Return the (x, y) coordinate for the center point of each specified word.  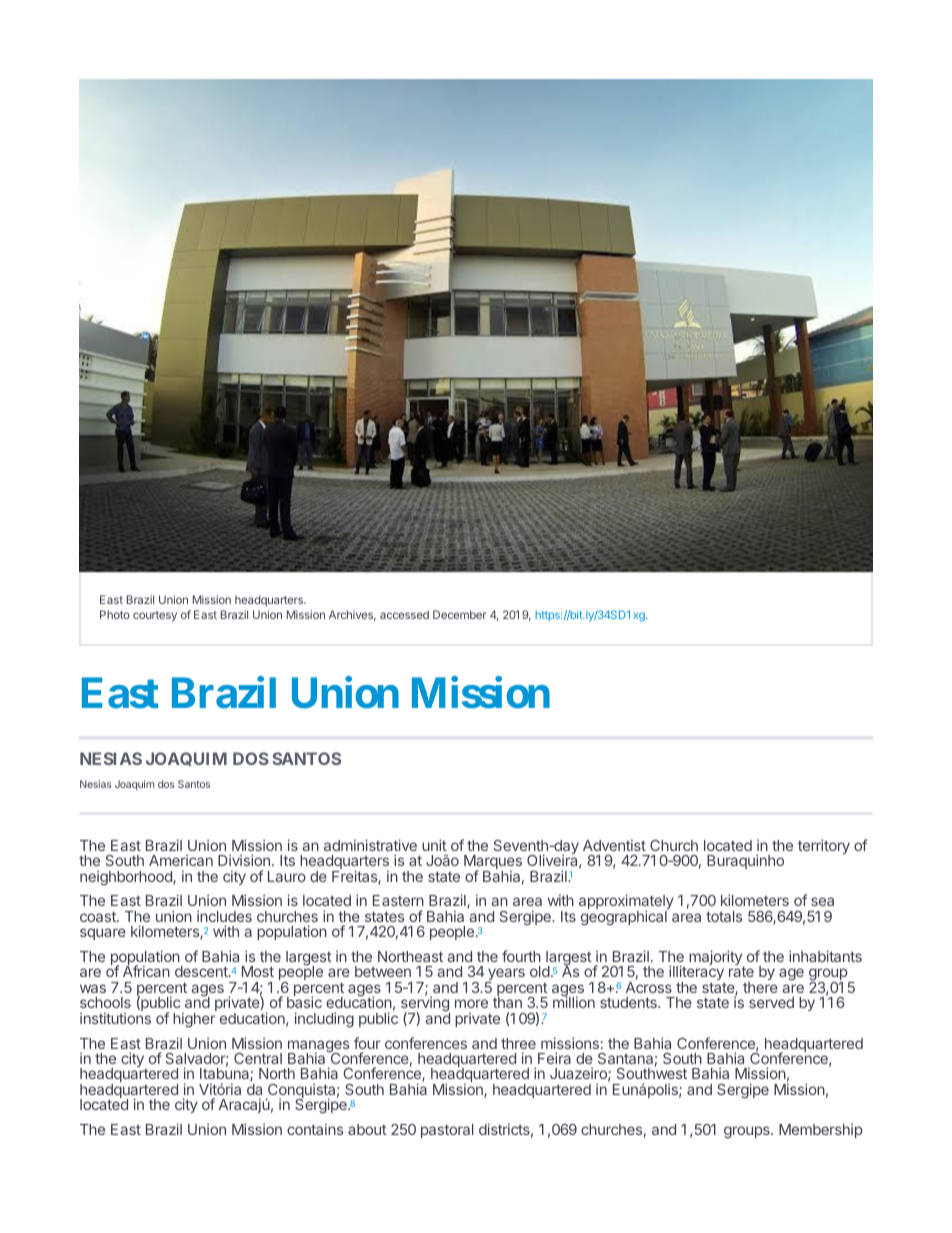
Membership (821, 1130)
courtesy (155, 616)
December (459, 614)
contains (315, 1129)
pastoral (447, 1131)
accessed (404, 614)
